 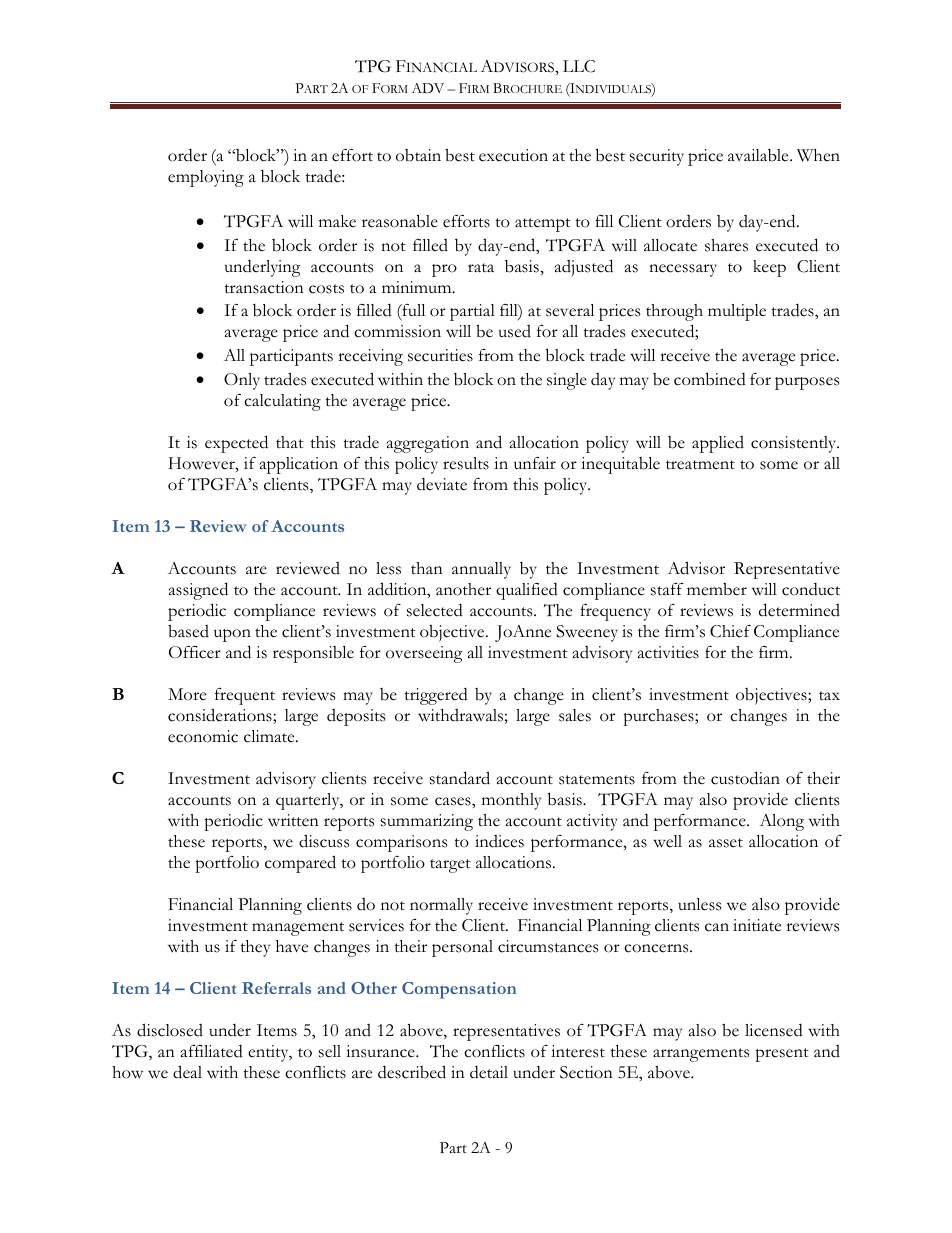 What do you see at coordinates (513, 155) in the image?
I see `execution` at bounding box center [513, 155].
